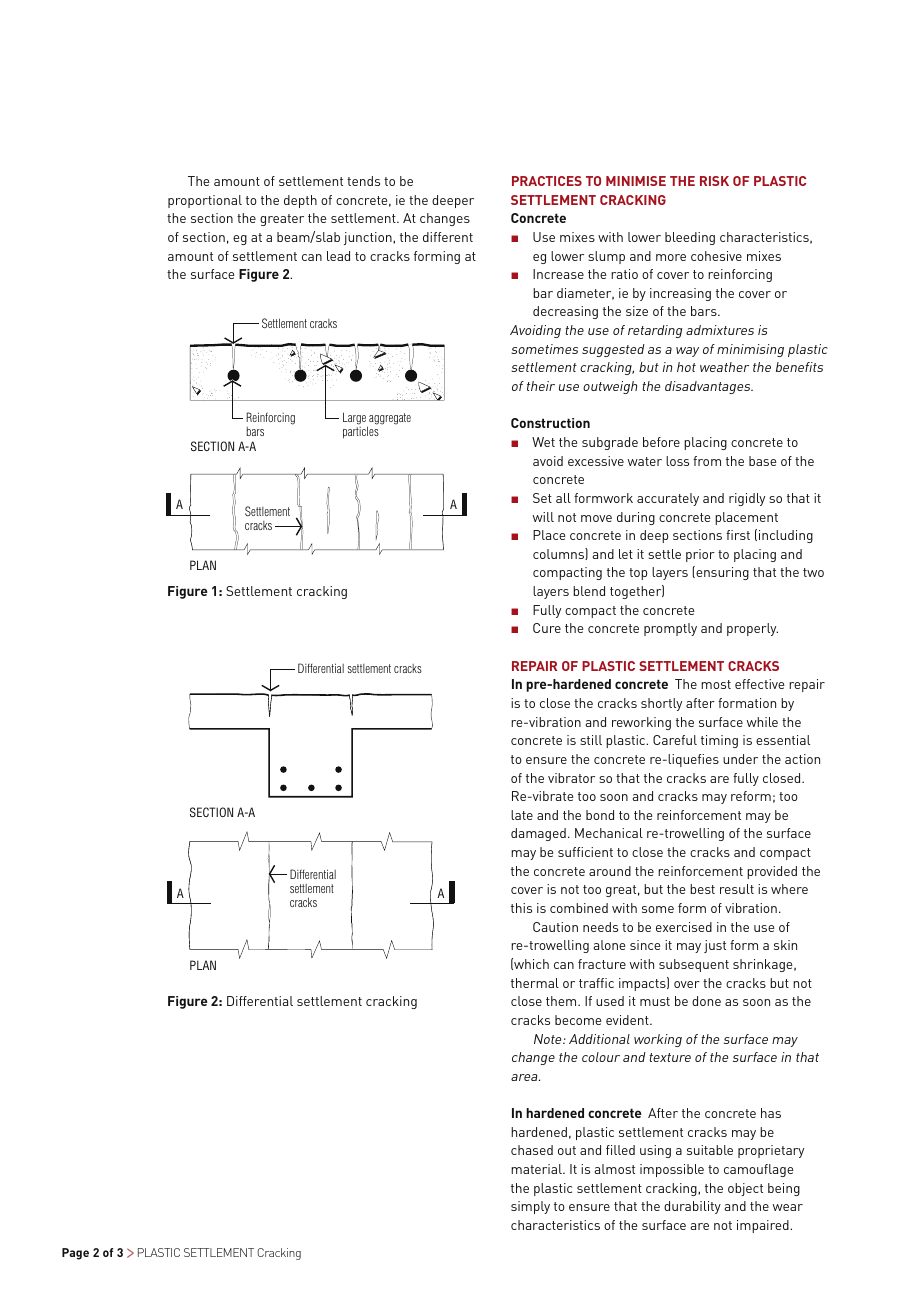 This document has height=1308, width=924. Describe the element at coordinates (355, 419) in the document. I see `Large` at that location.
